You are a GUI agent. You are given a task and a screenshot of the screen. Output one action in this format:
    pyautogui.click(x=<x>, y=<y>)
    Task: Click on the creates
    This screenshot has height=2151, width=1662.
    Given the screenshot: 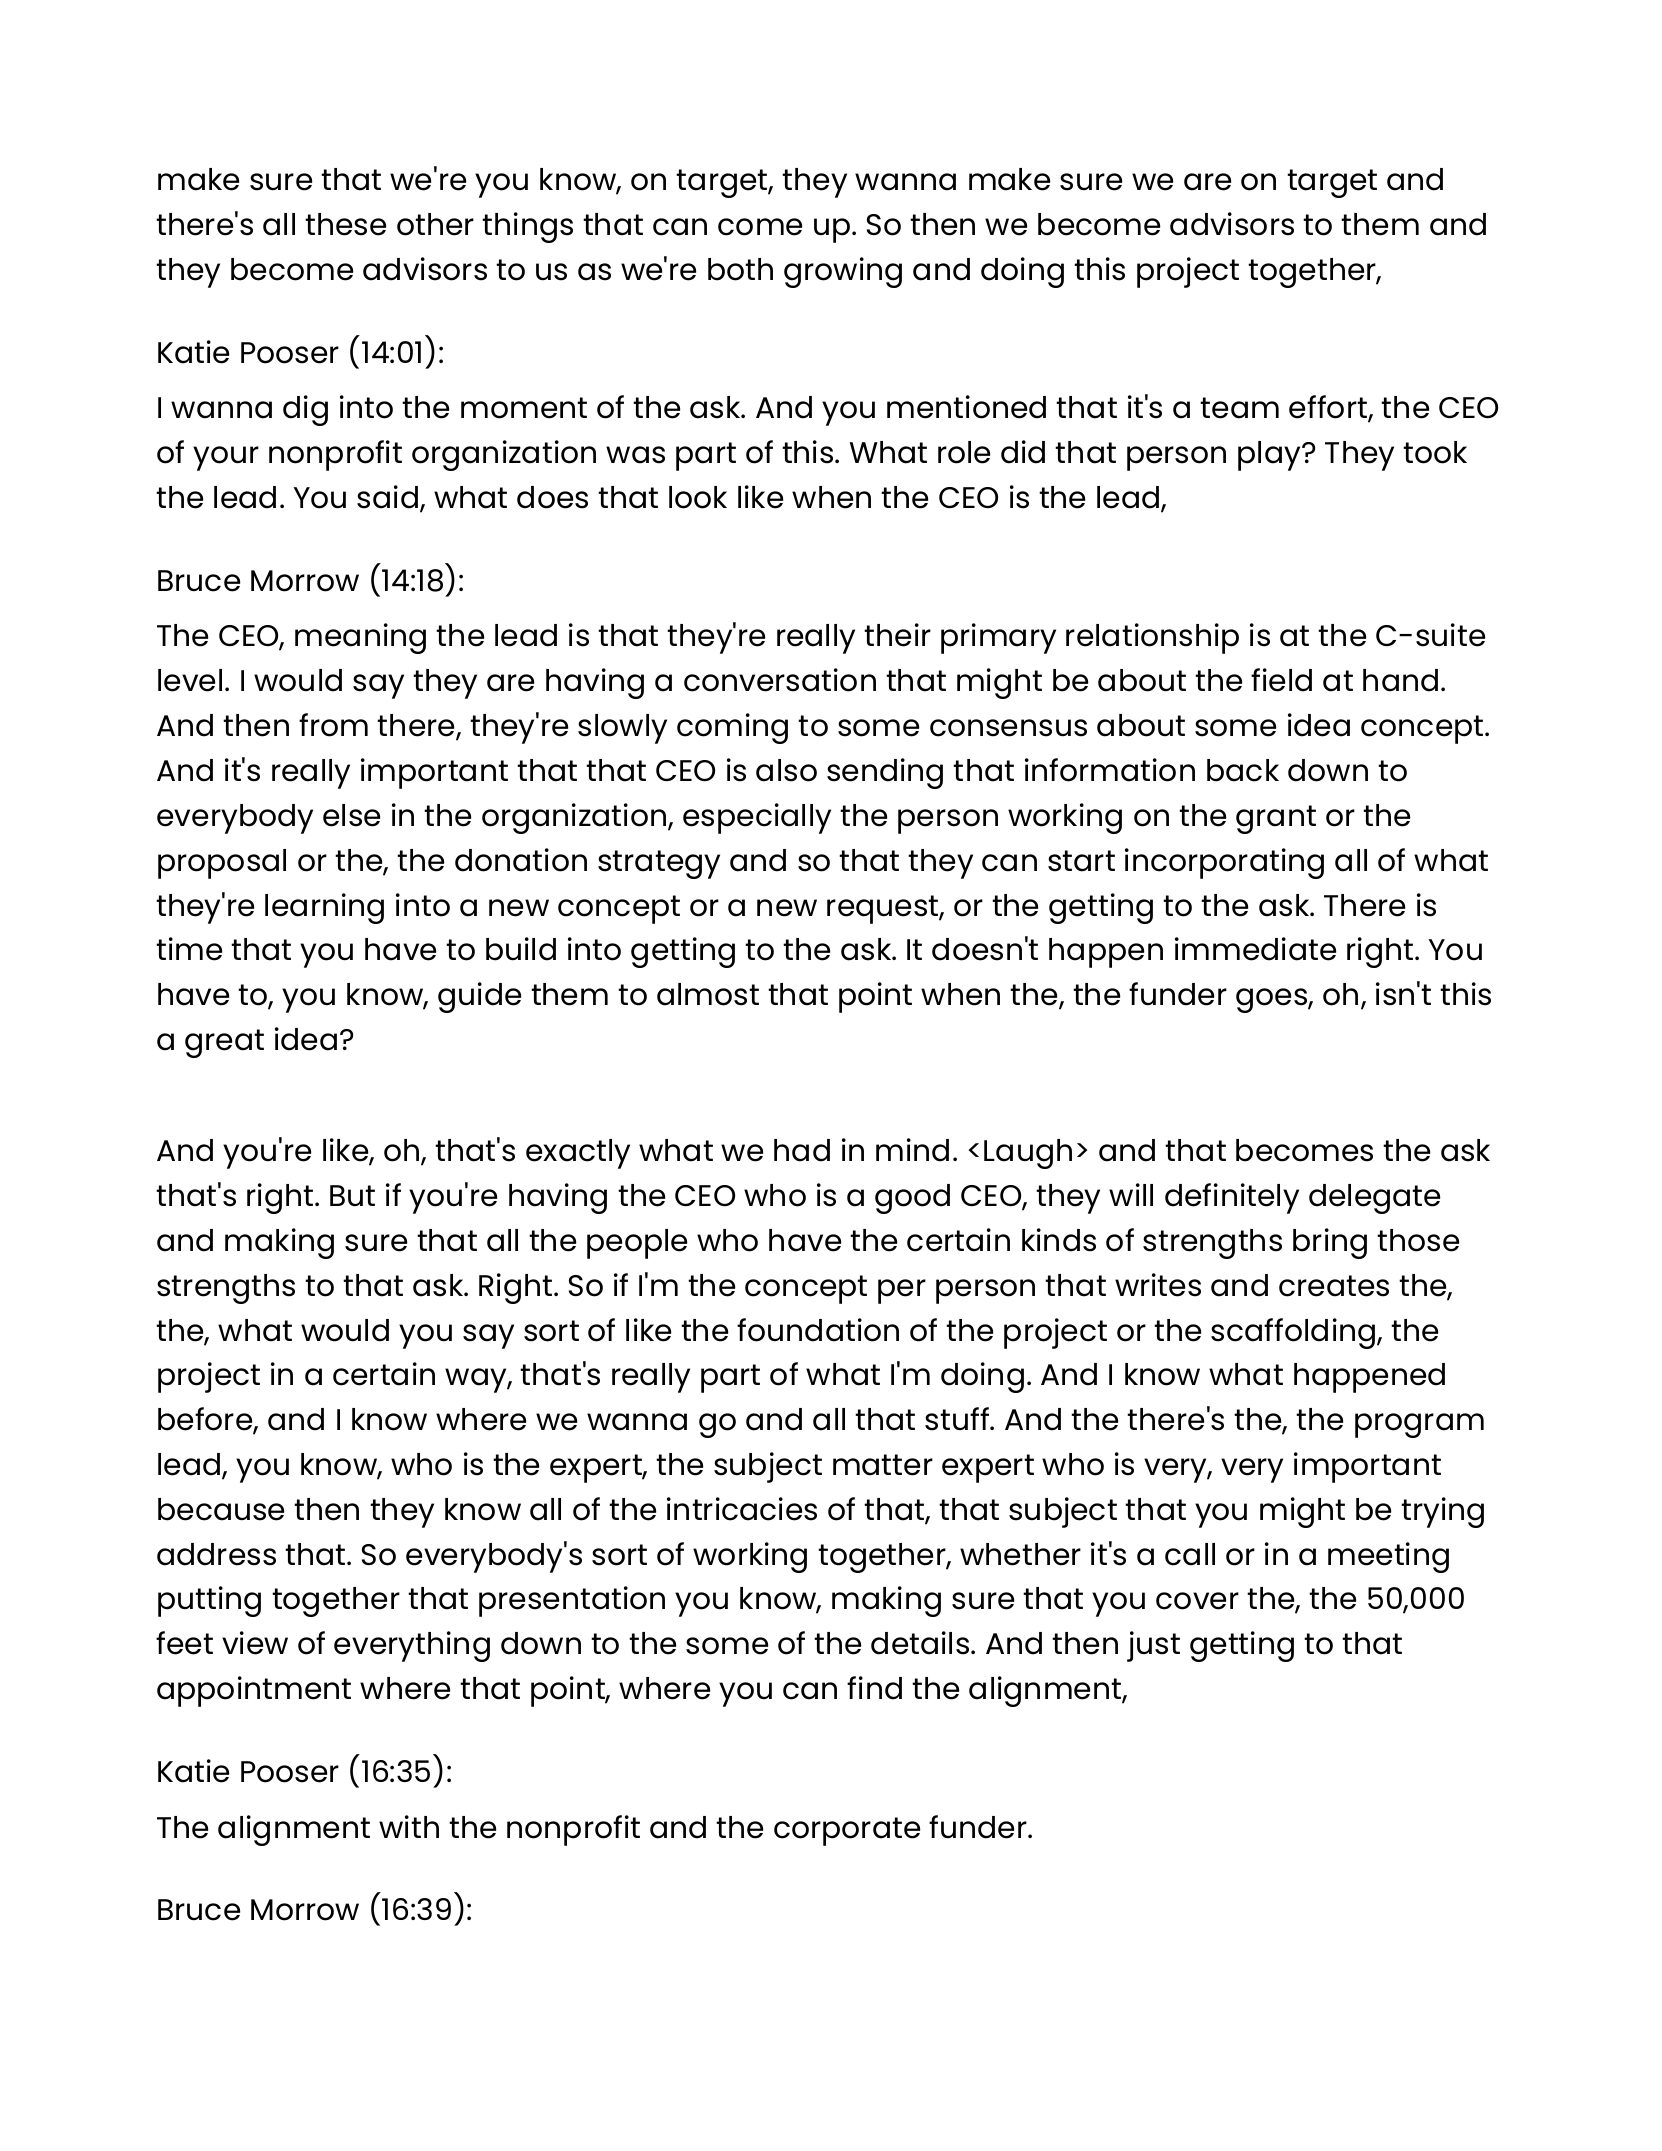 What is the action you would take?
    pyautogui.click(x=1334, y=1286)
